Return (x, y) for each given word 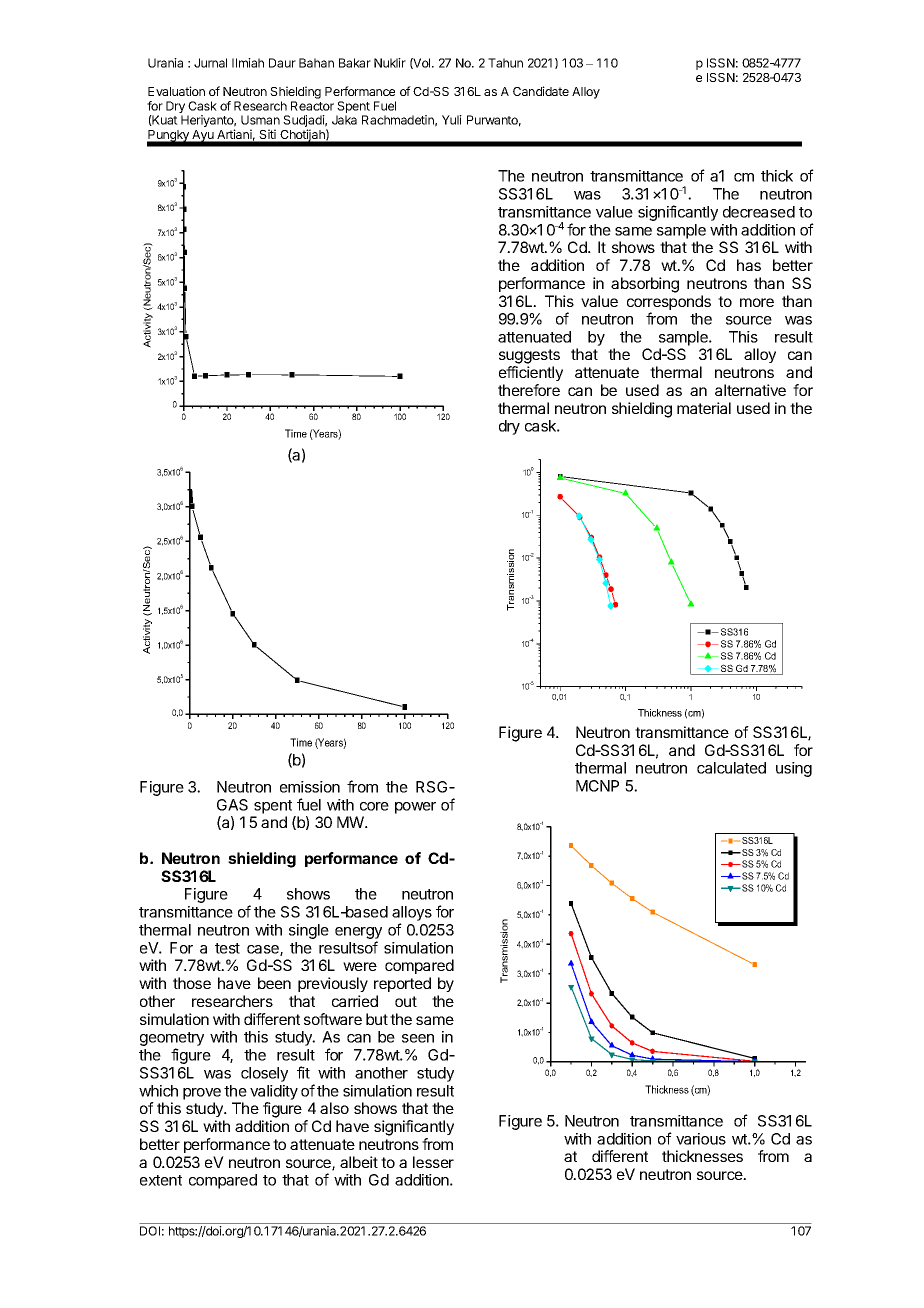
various (701, 1139)
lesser (433, 1162)
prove (202, 1094)
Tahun (505, 63)
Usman (260, 120)
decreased (759, 212)
